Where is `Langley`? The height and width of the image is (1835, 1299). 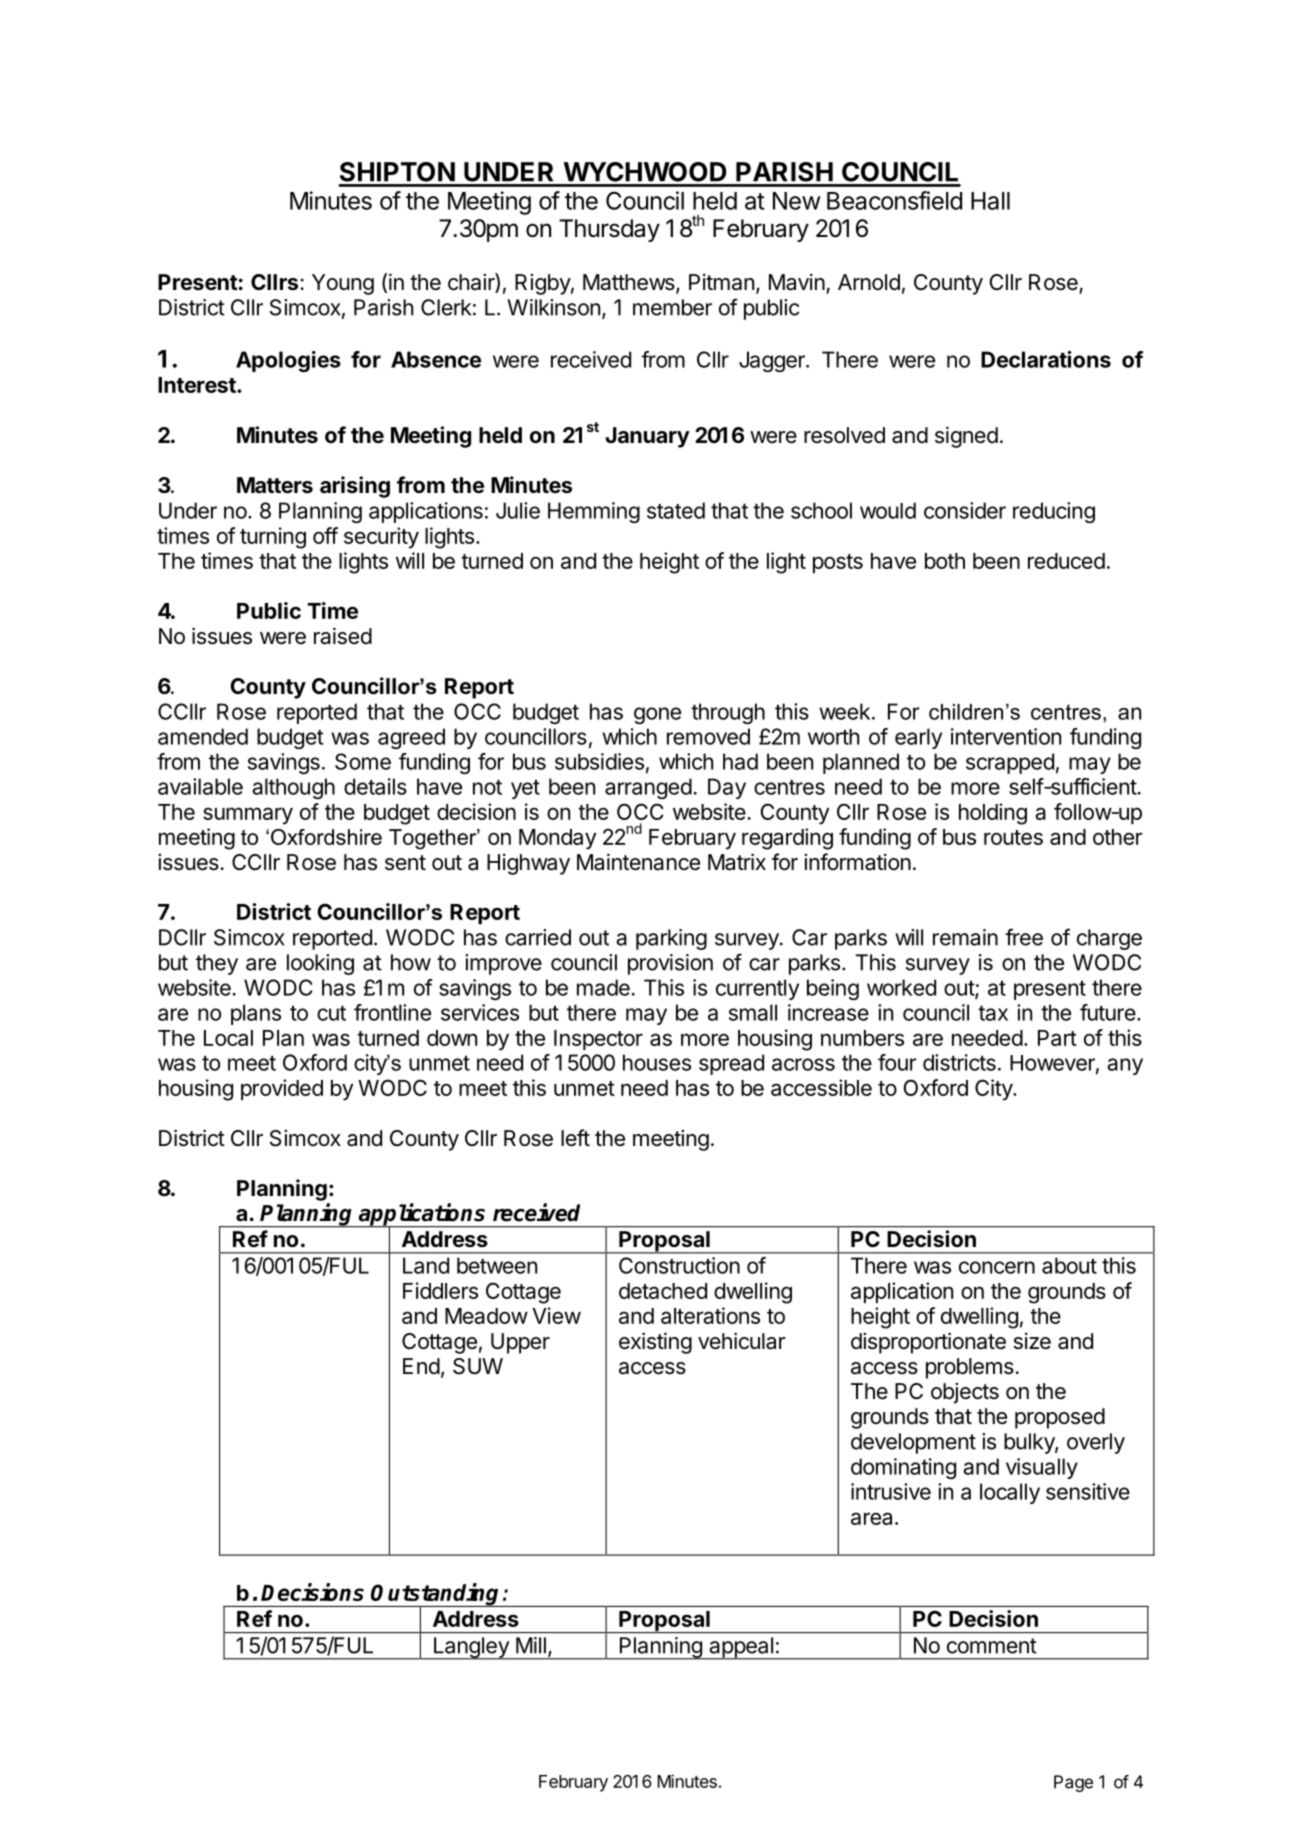
Langley is located at coordinates (471, 1648).
